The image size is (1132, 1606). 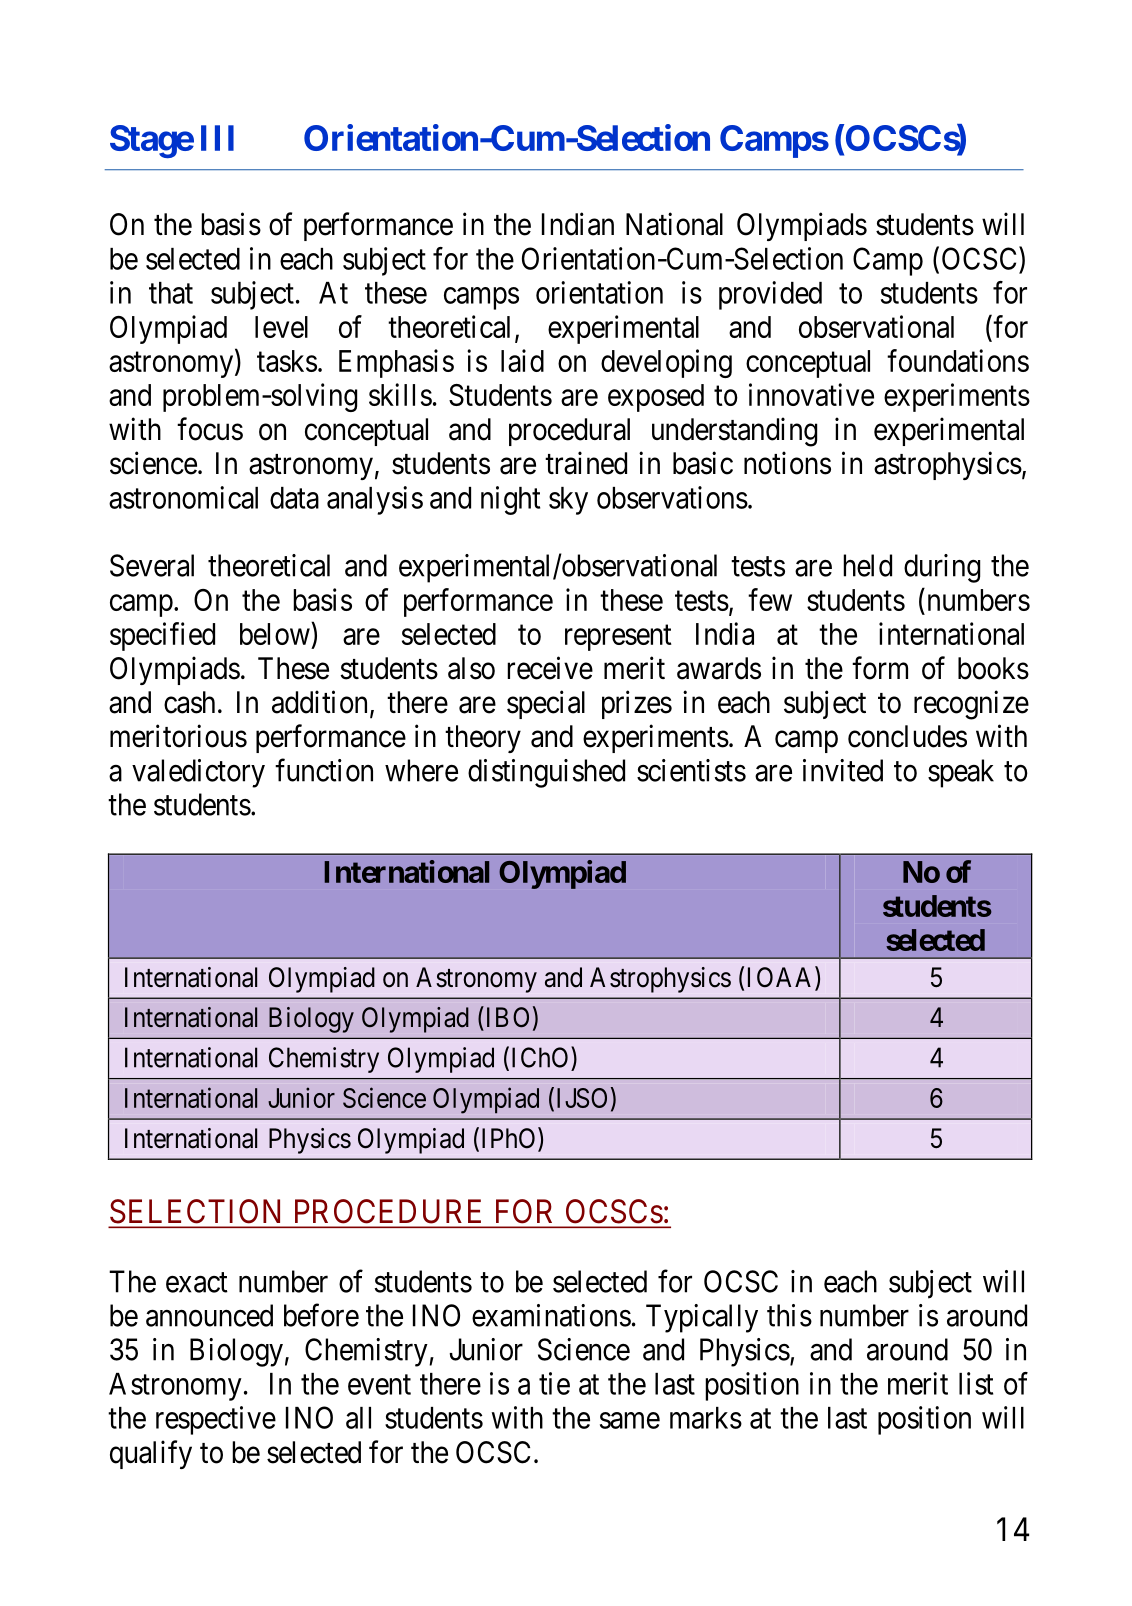 I want to click on provided, so click(x=770, y=295).
